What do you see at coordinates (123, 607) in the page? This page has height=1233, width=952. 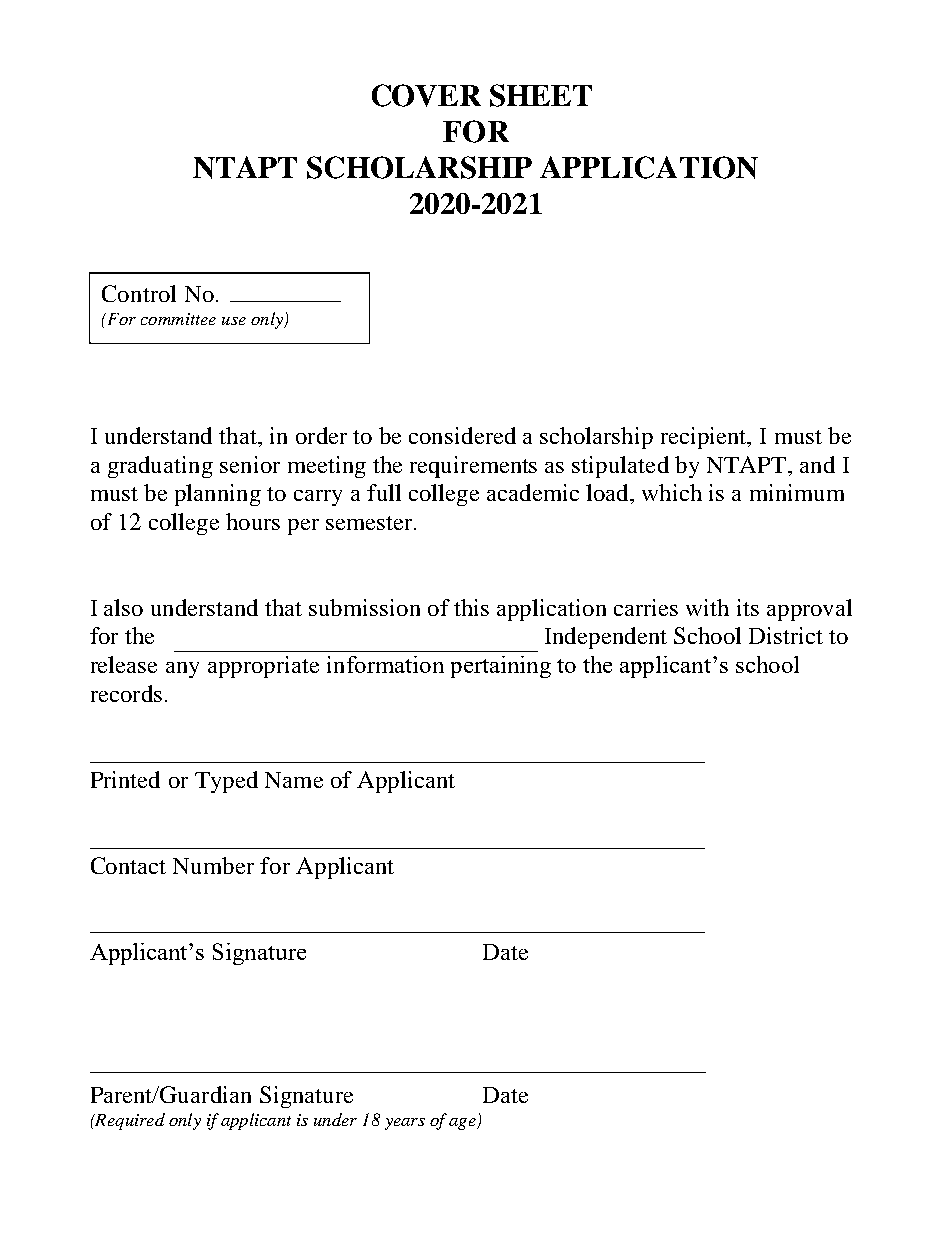 I see `also` at bounding box center [123, 607].
